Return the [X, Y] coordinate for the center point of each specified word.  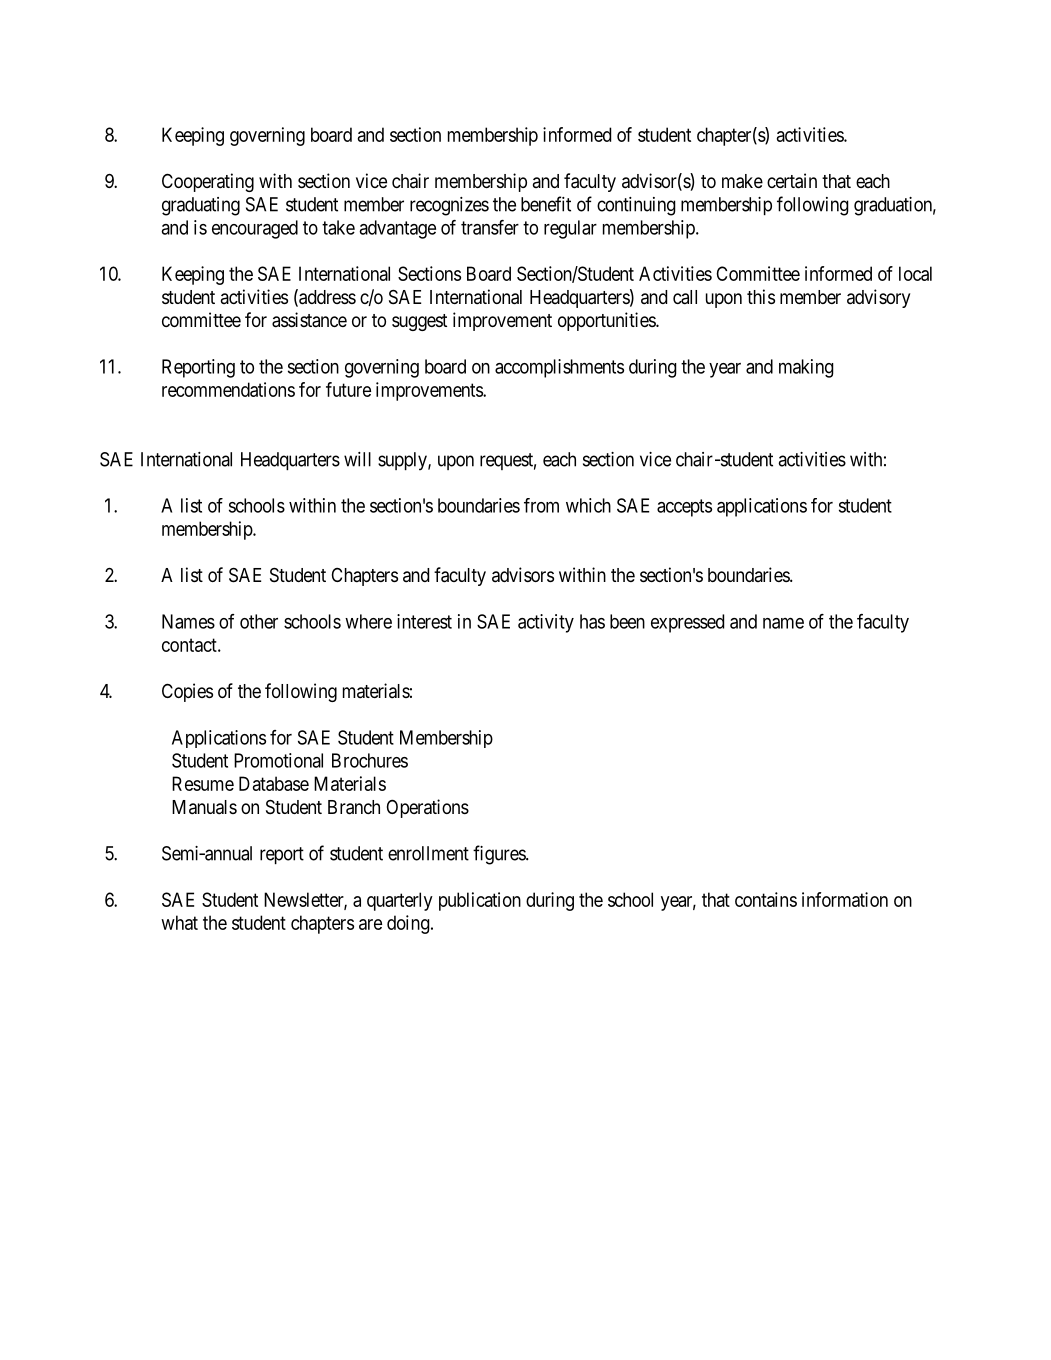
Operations [428, 808]
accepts [684, 508]
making [806, 368]
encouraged [255, 229]
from [541, 505]
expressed [687, 623]
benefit [546, 204]
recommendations [228, 389]
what [179, 922]
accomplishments [559, 368]
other [259, 621]
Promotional [278, 760]
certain [792, 181]
